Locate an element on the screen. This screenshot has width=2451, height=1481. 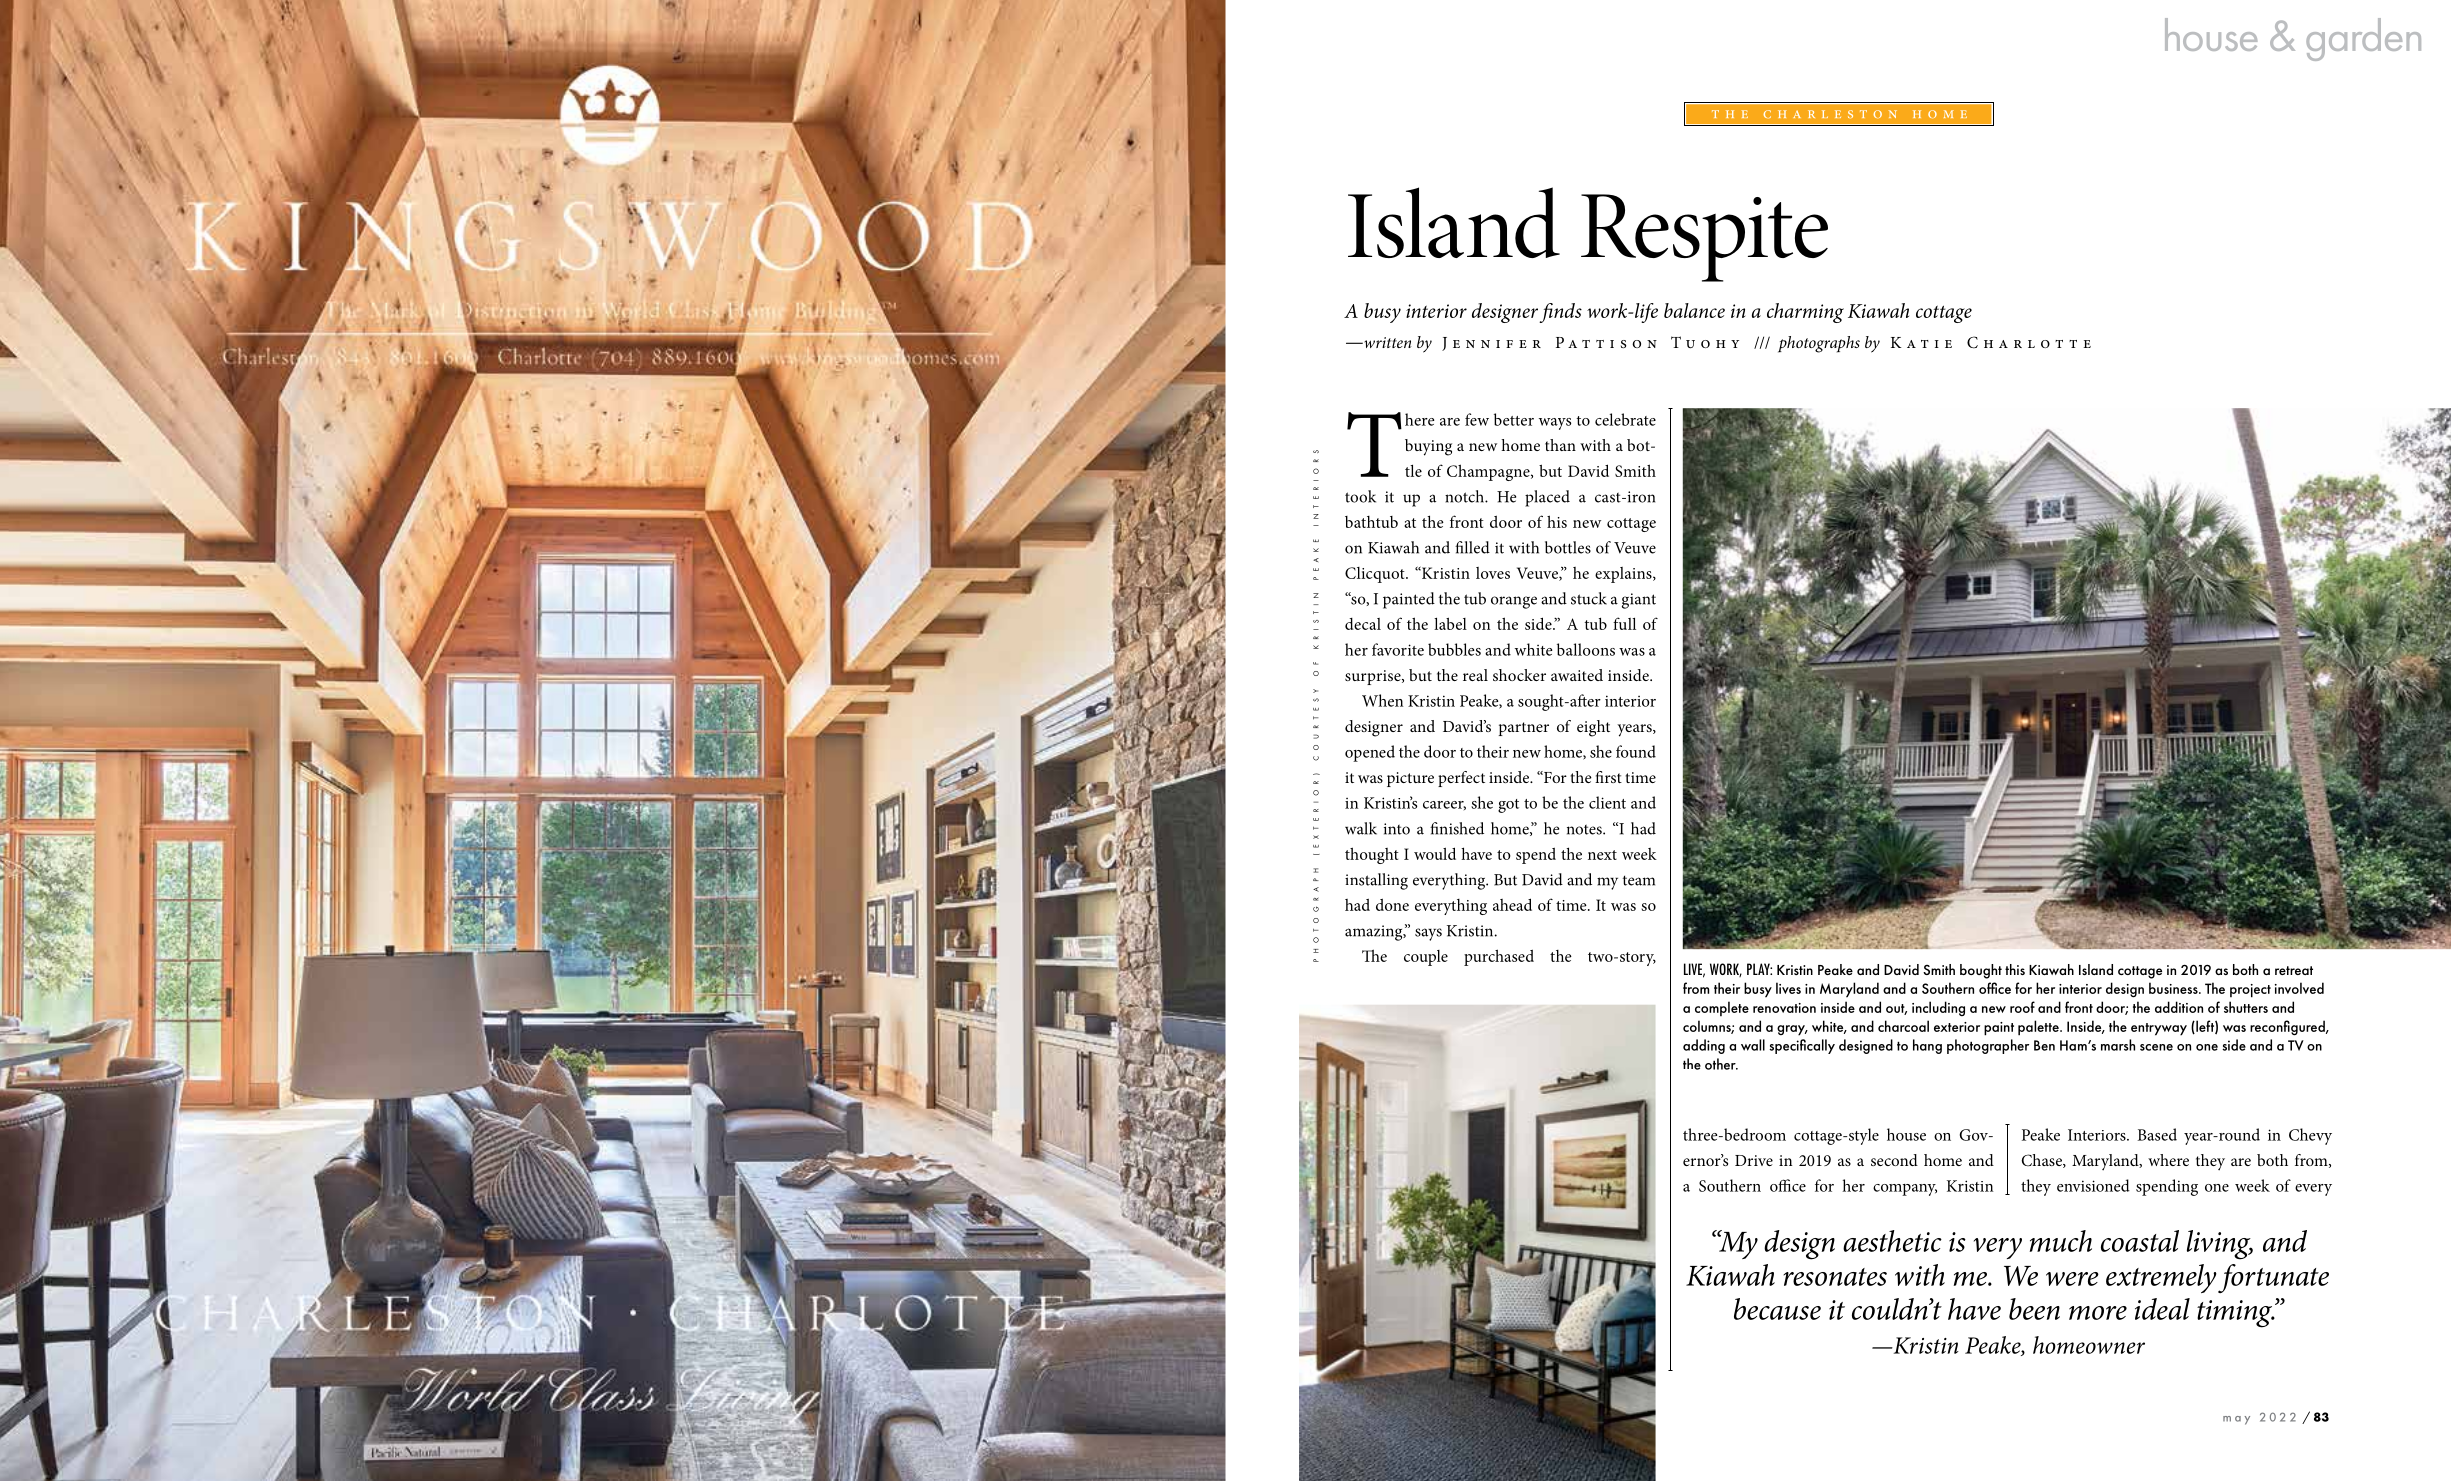
addition is located at coordinates (2179, 1007).
